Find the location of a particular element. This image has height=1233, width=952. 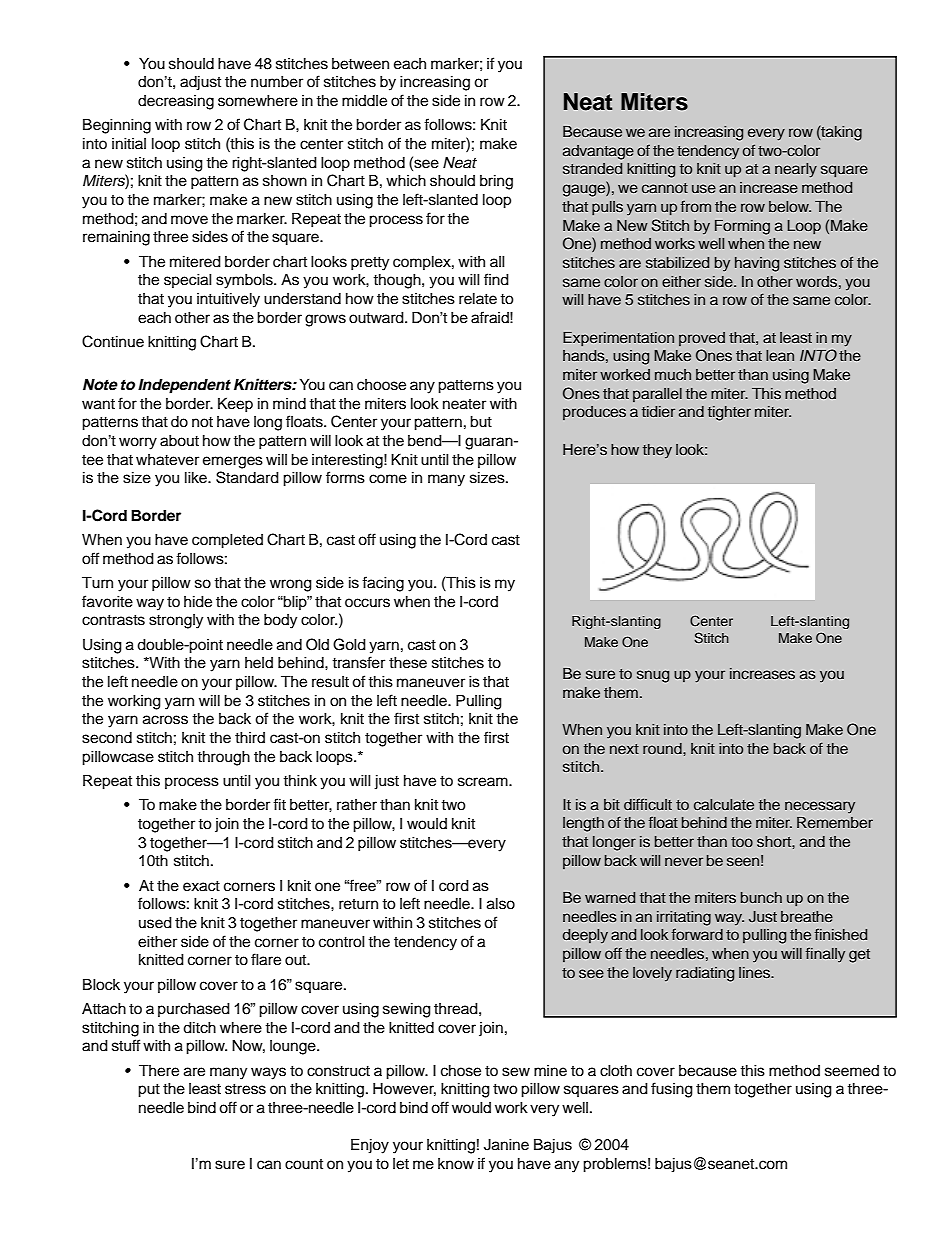

strongly is located at coordinates (176, 621).
